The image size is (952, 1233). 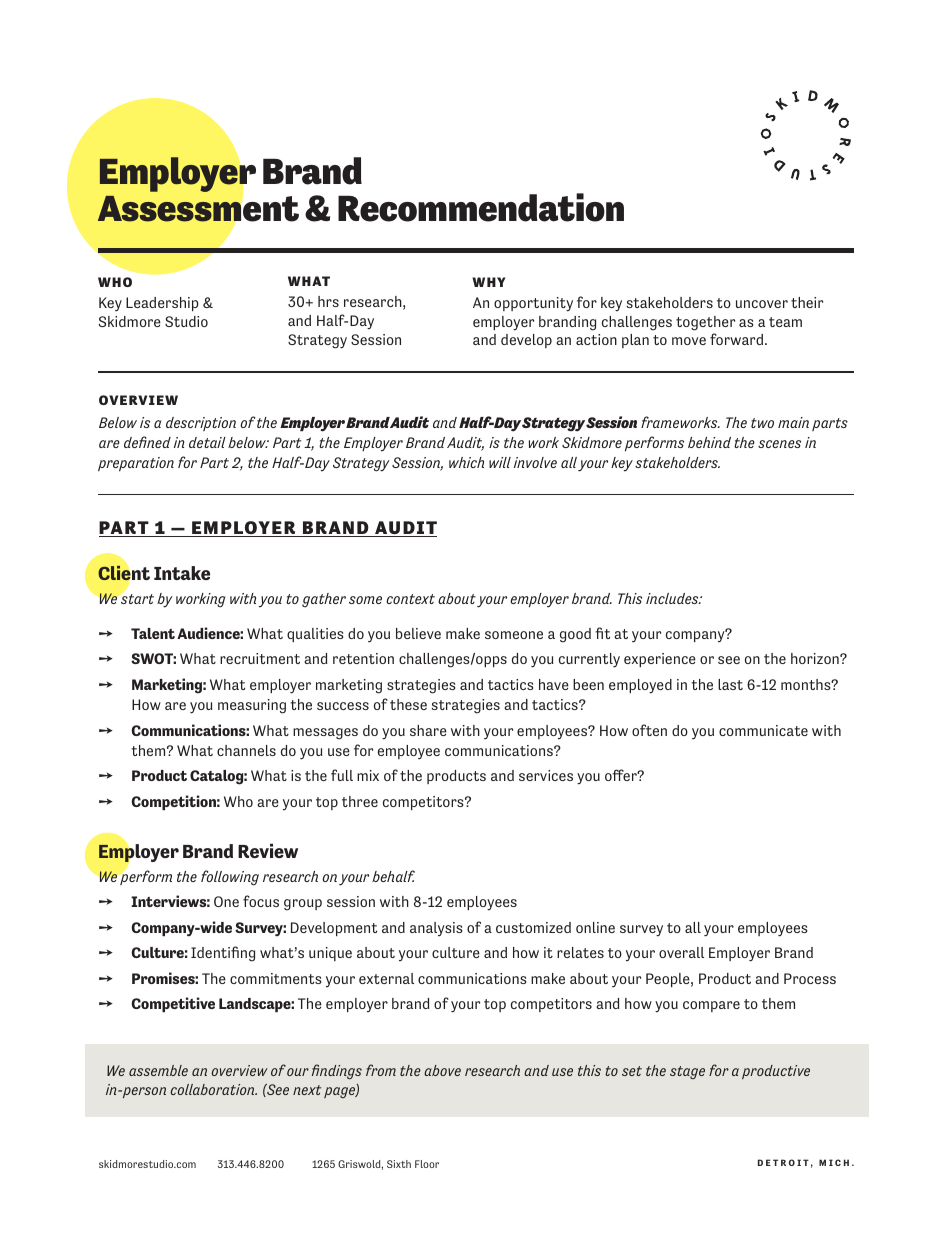 What do you see at coordinates (481, 207) in the screenshot?
I see `Recommendation` at bounding box center [481, 207].
